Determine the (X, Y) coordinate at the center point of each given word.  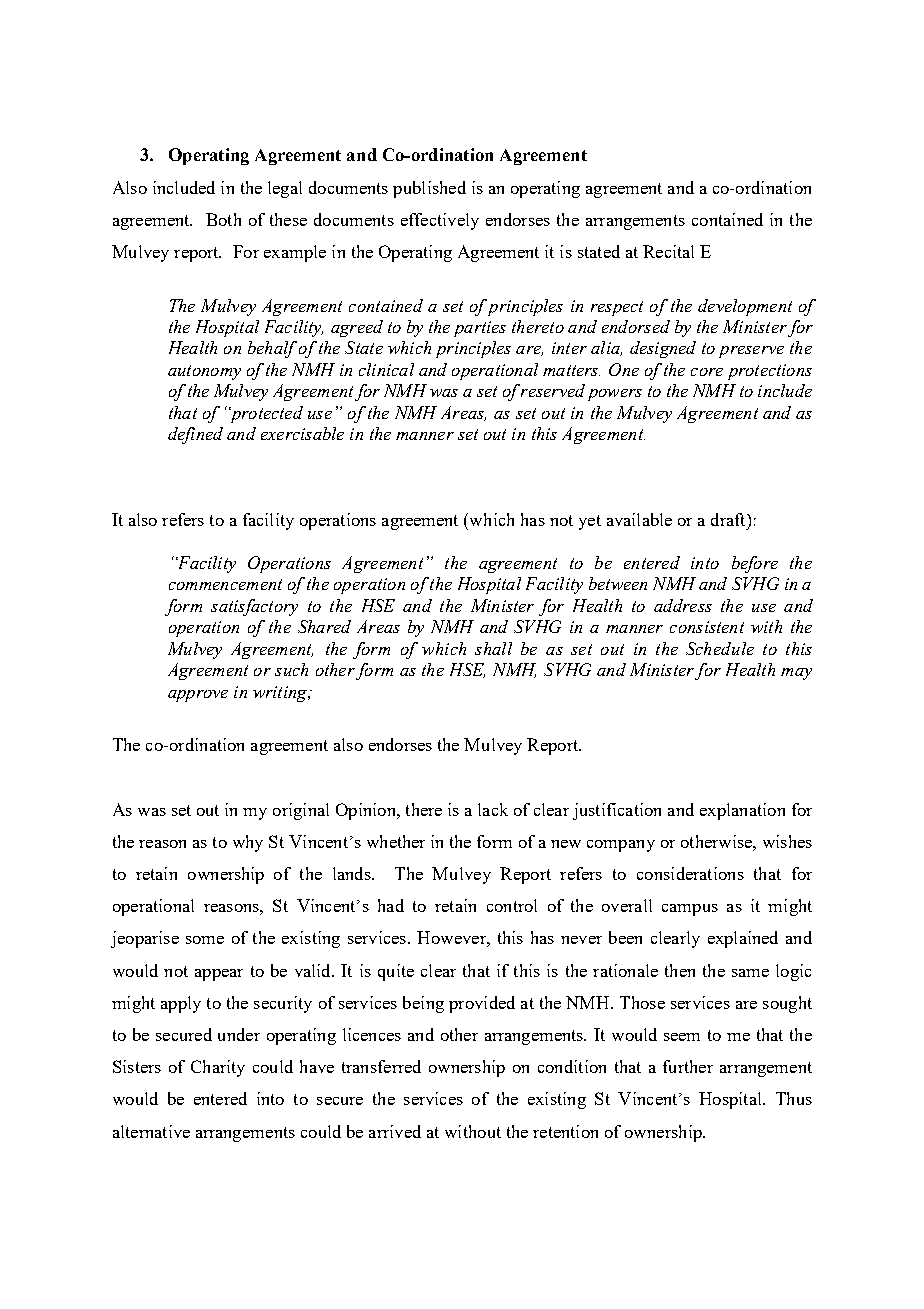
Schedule (720, 648)
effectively (440, 221)
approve (198, 696)
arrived (395, 1131)
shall (493, 648)
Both (223, 219)
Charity (218, 1068)
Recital (668, 251)
